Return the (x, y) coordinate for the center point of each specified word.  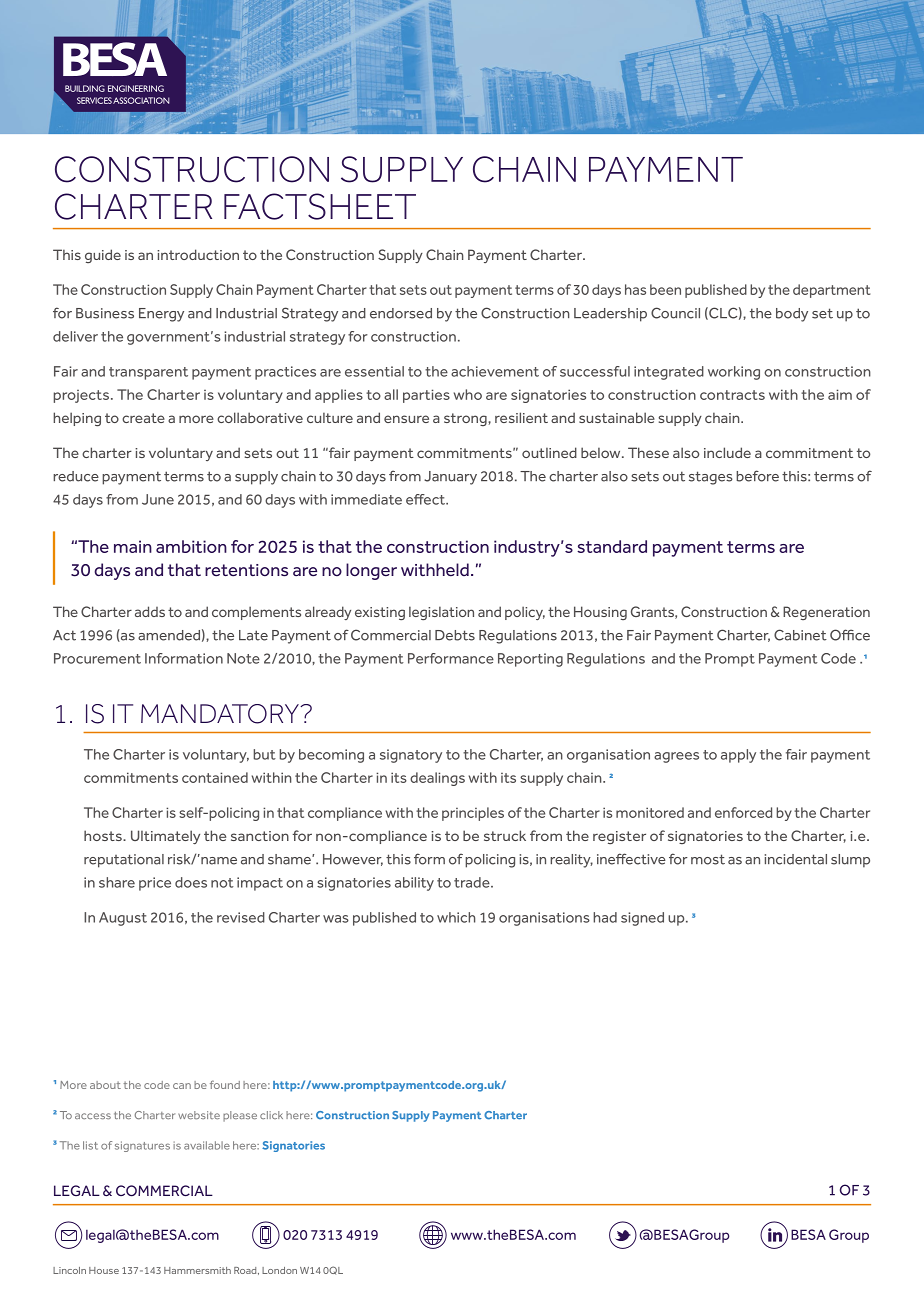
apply (738, 756)
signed (642, 919)
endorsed (401, 313)
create (143, 418)
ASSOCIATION (141, 100)
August (123, 919)
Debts (455, 635)
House (104, 1270)
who (468, 394)
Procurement (97, 658)
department (831, 291)
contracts (732, 395)
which (456, 917)
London (279, 1270)
